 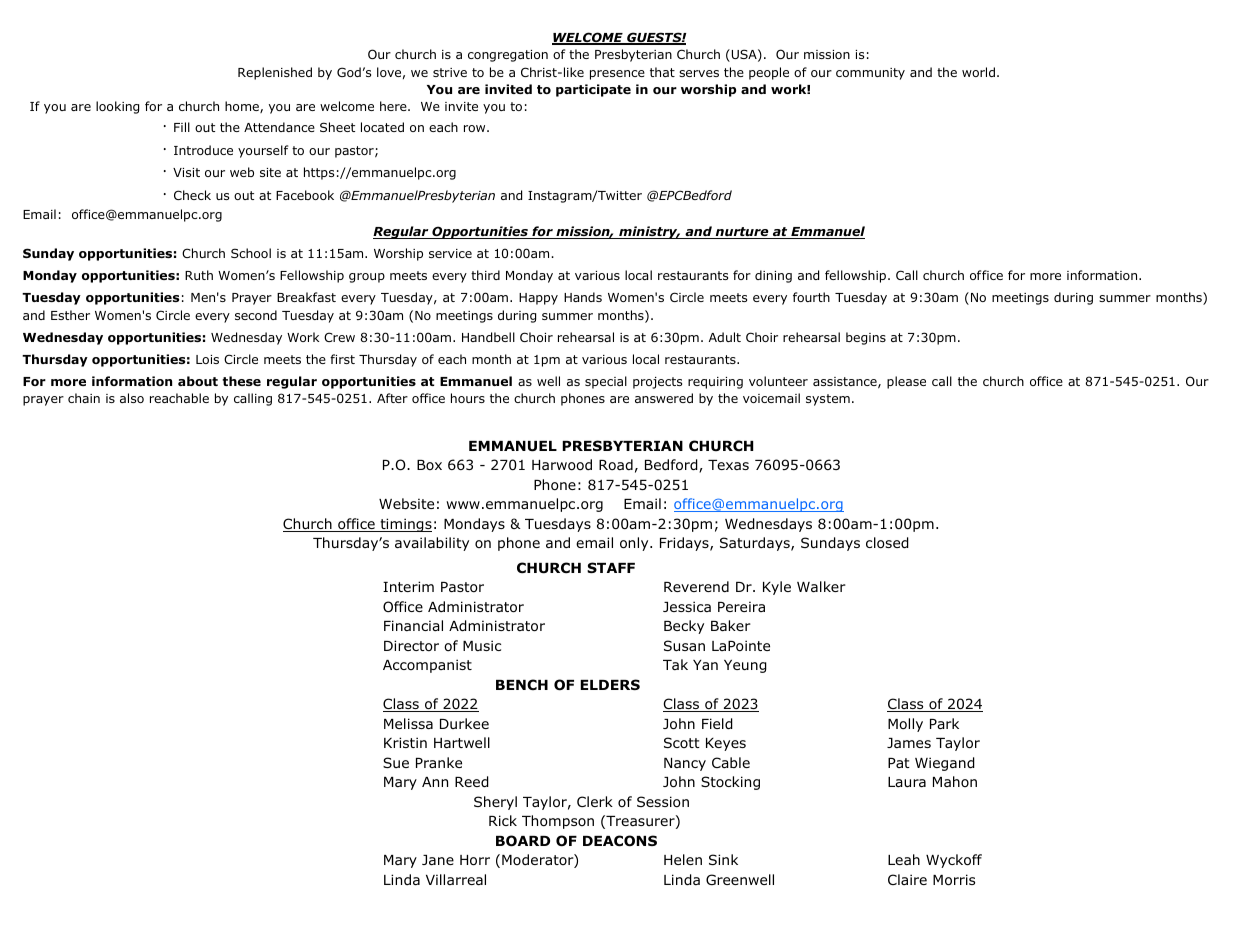 I want to click on STAFF, so click(x=611, y=567).
